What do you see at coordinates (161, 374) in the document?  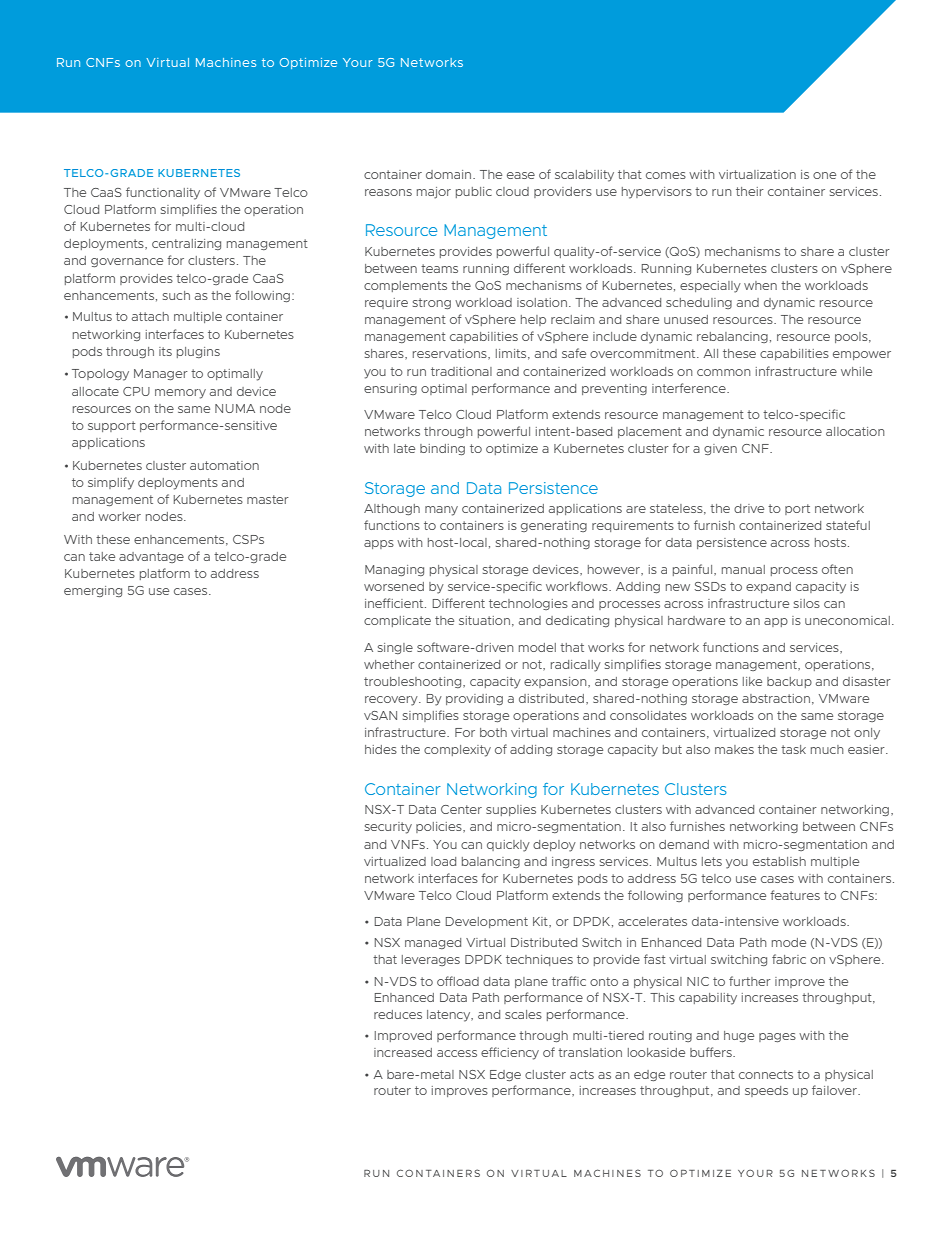 I see `Manager` at bounding box center [161, 374].
